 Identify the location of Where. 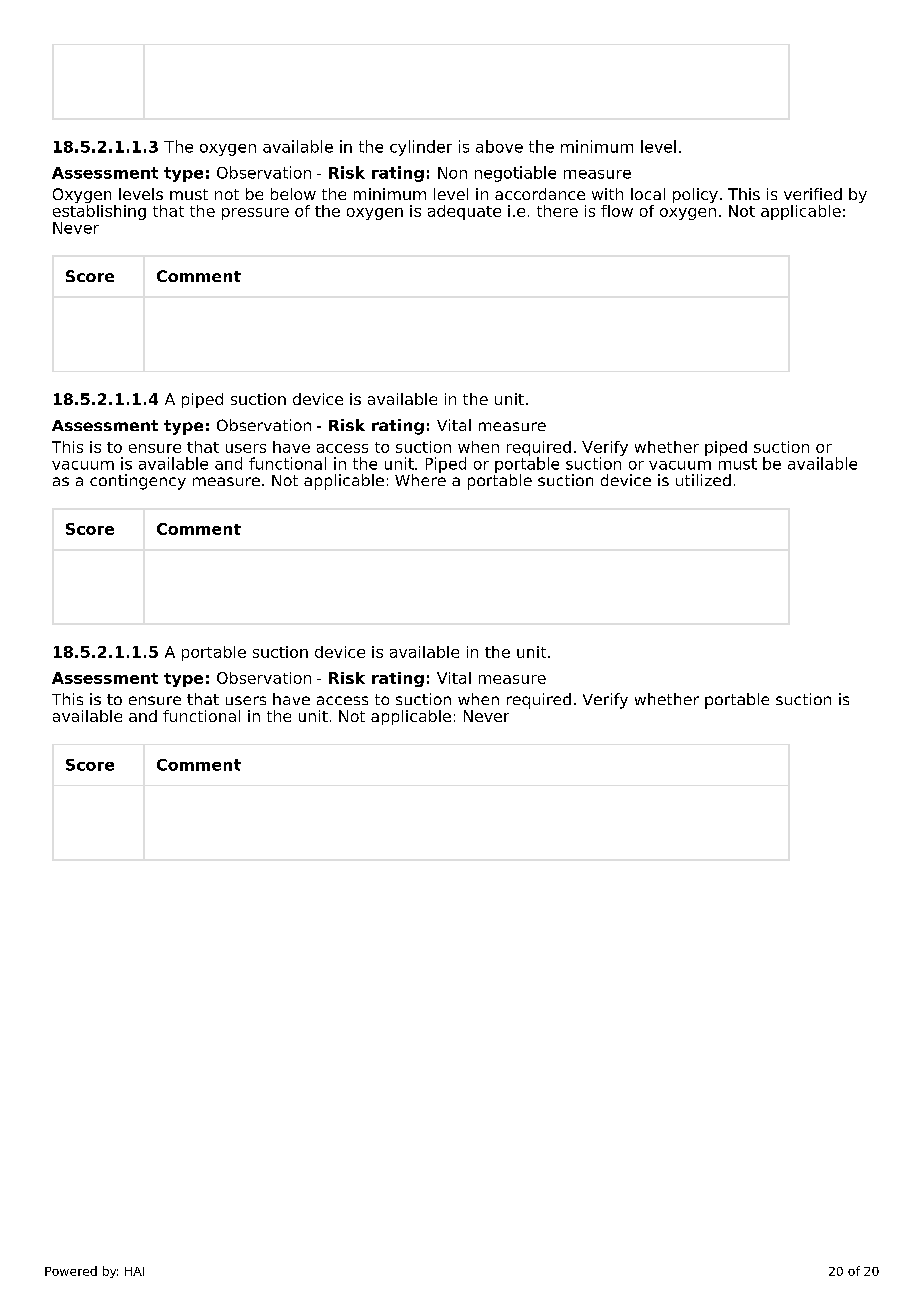
(420, 479).
